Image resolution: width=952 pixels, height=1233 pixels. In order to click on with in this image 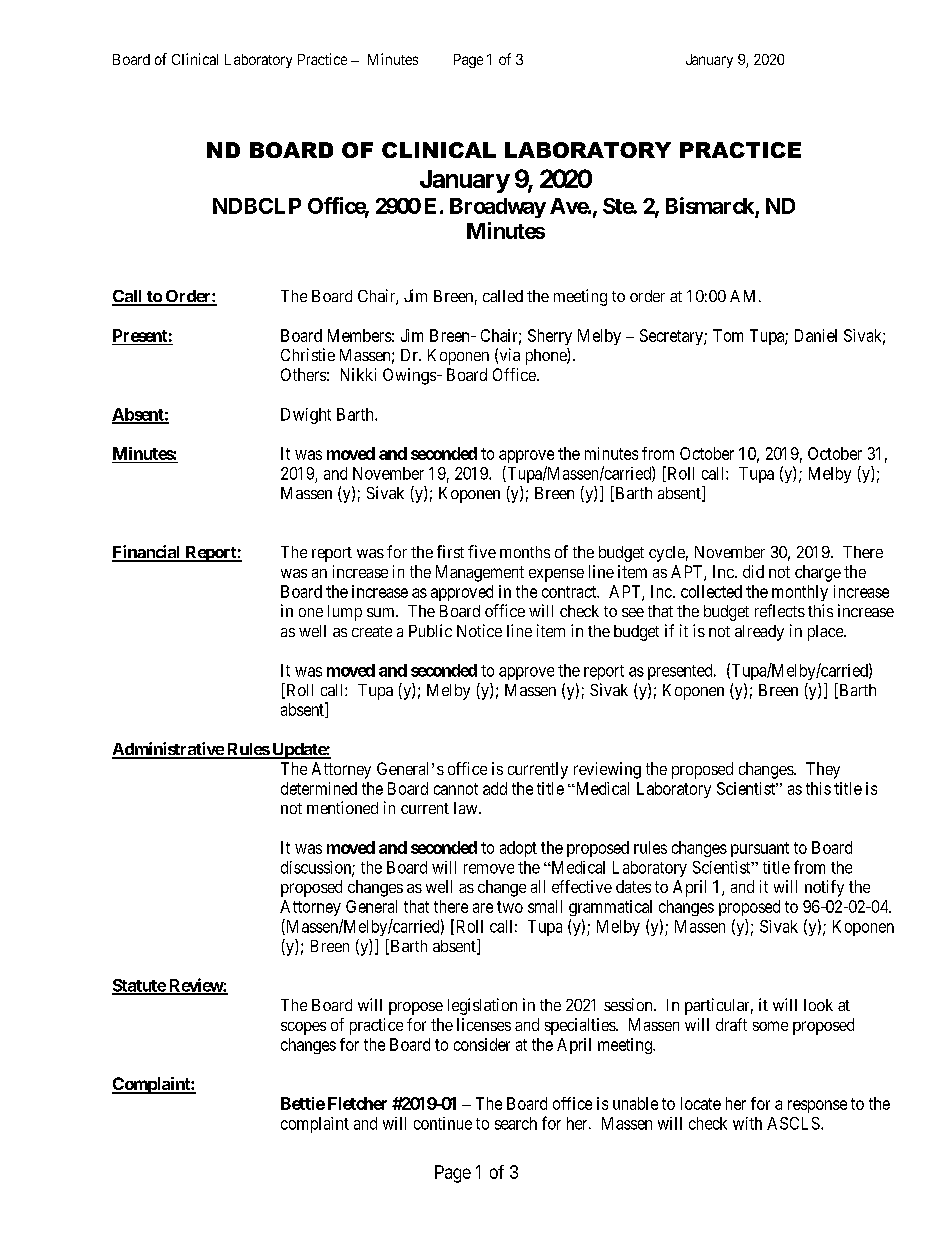, I will do `click(747, 1123)`.
